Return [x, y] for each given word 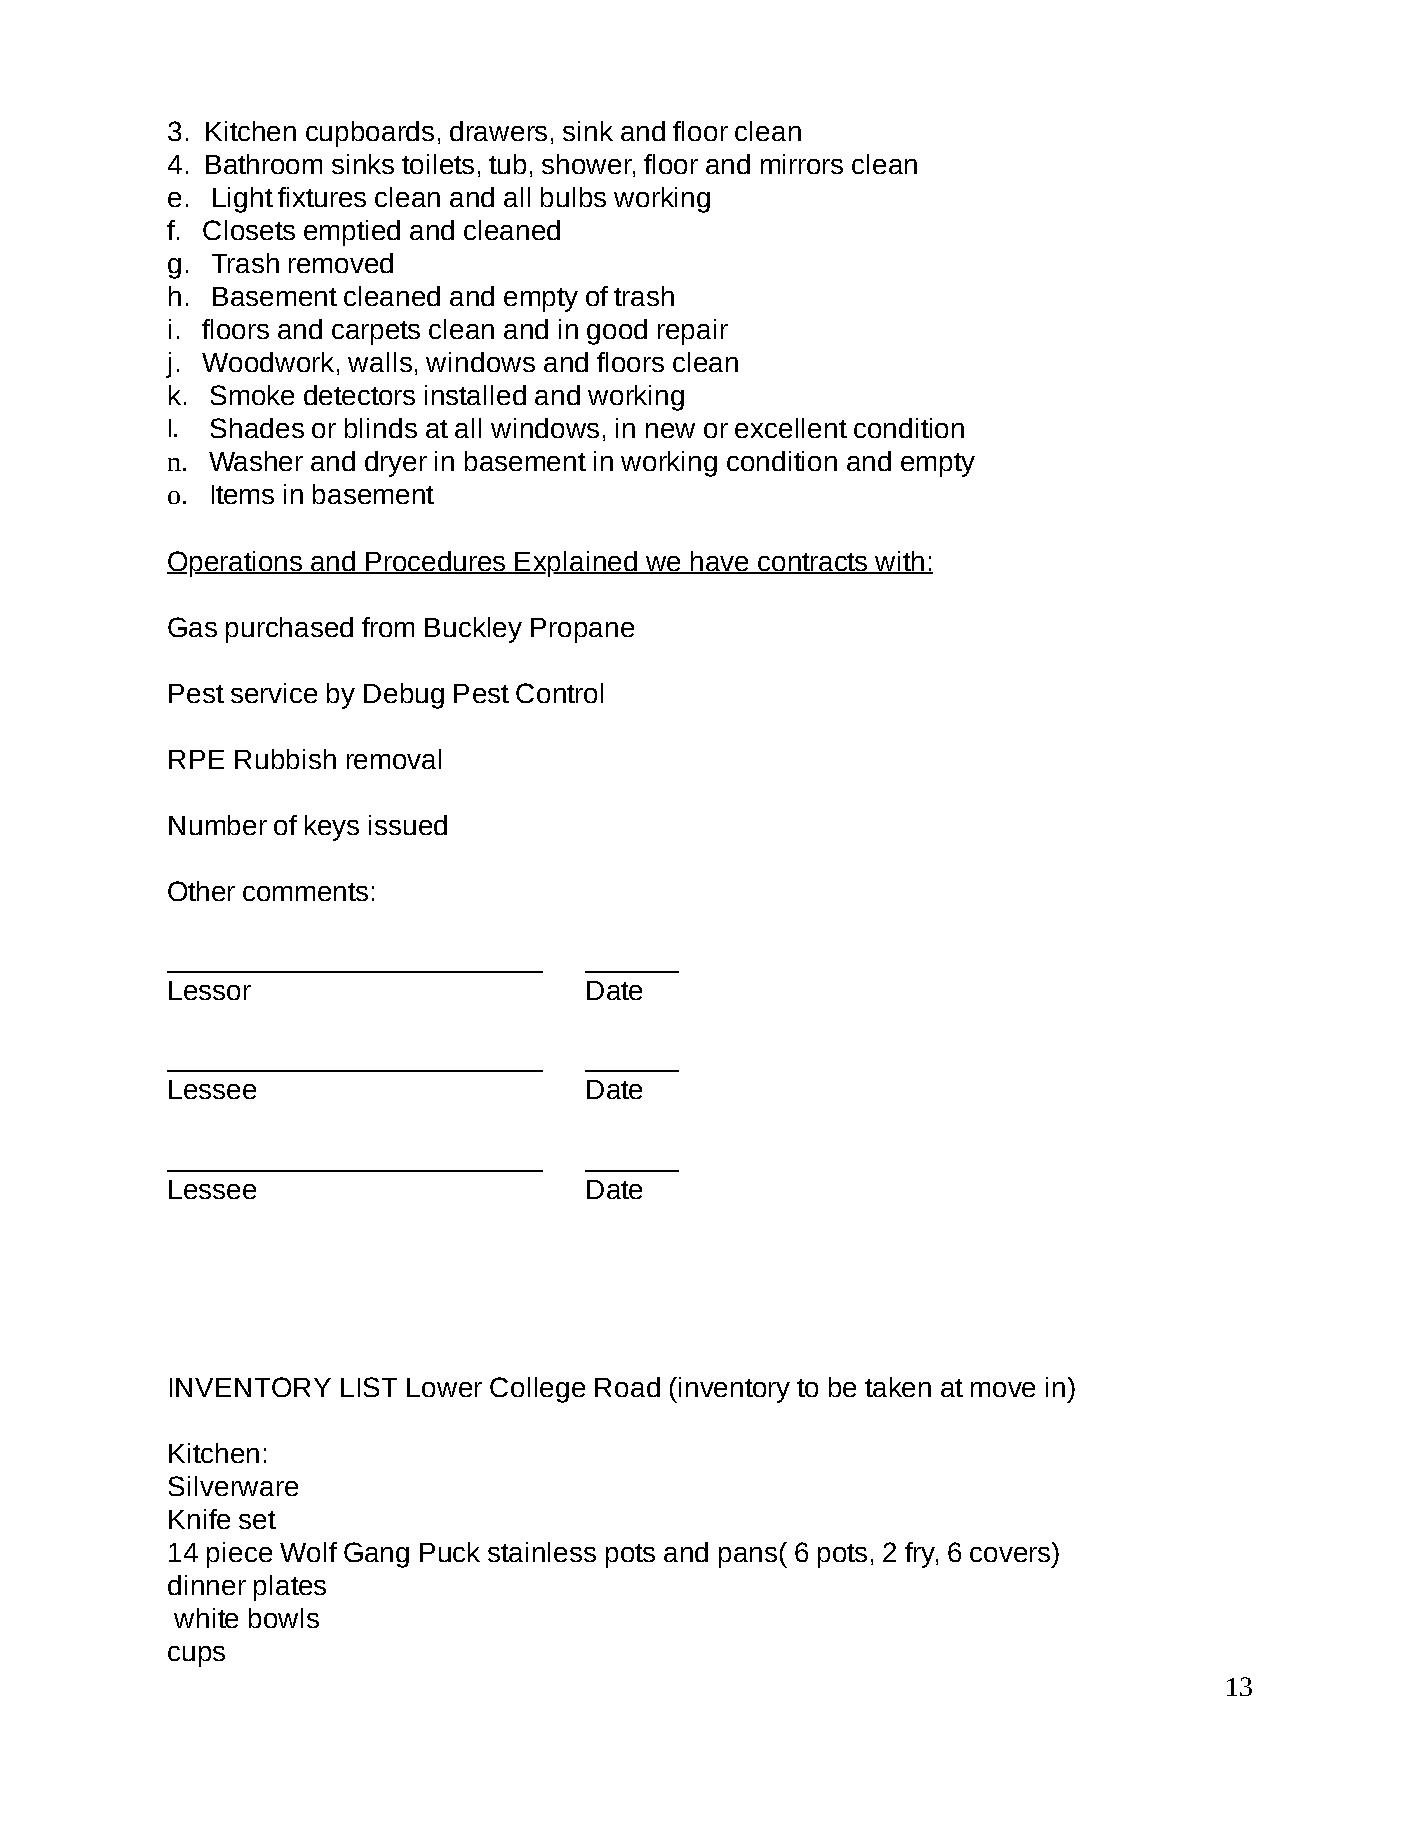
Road [627, 1387]
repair [693, 332]
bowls [284, 1618]
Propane [582, 630]
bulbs [573, 197]
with [899, 562]
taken [898, 1387]
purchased [289, 630]
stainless [542, 1552]
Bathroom [264, 164]
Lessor [210, 990]
